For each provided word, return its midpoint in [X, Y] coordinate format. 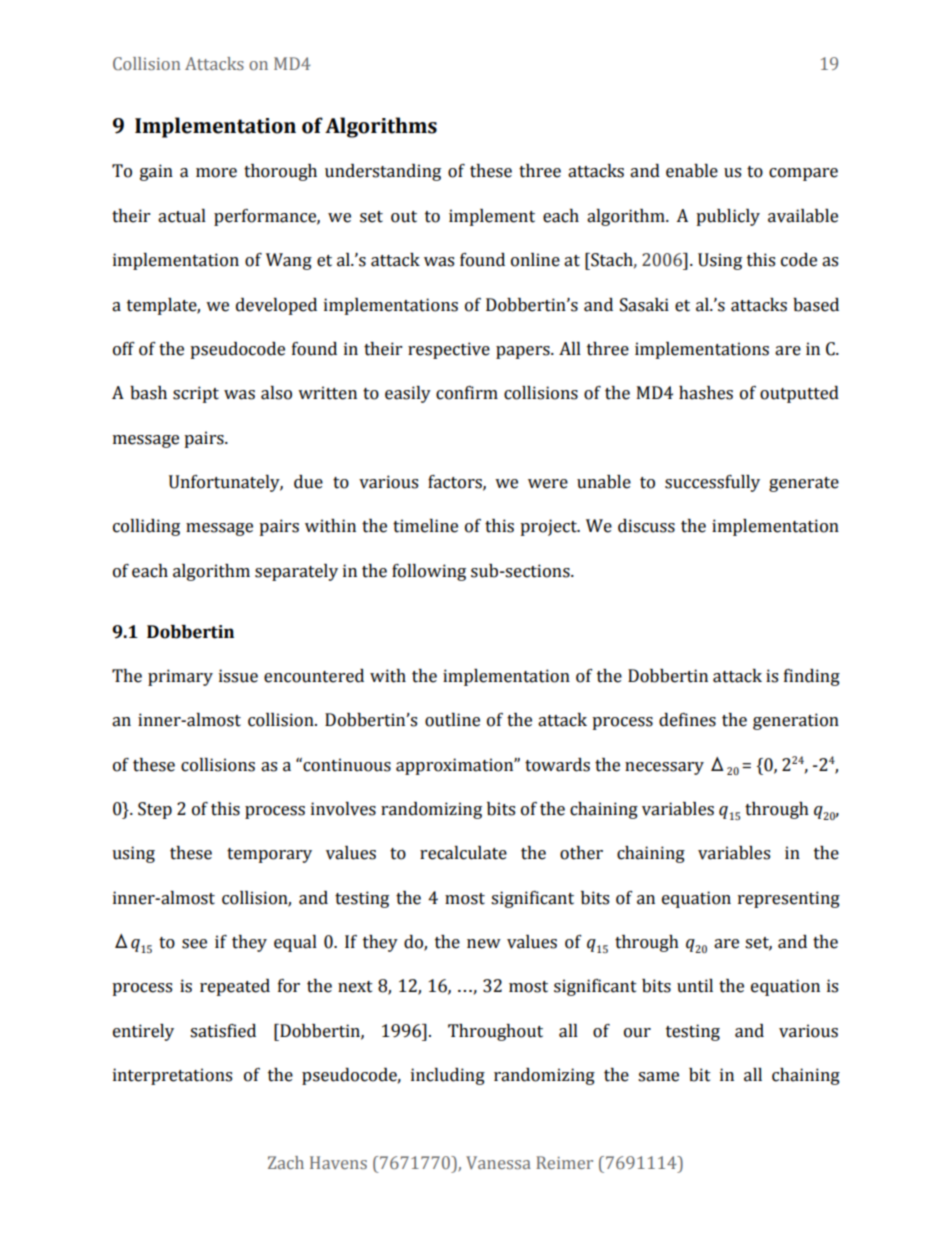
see [194, 944]
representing [789, 899]
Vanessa [498, 1162]
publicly [728, 217]
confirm [467, 393]
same [658, 1077]
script [196, 394]
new [484, 944]
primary [180, 677]
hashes [706, 393]
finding [812, 677]
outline [452, 720]
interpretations [172, 1076]
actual [182, 216]
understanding [383, 172]
